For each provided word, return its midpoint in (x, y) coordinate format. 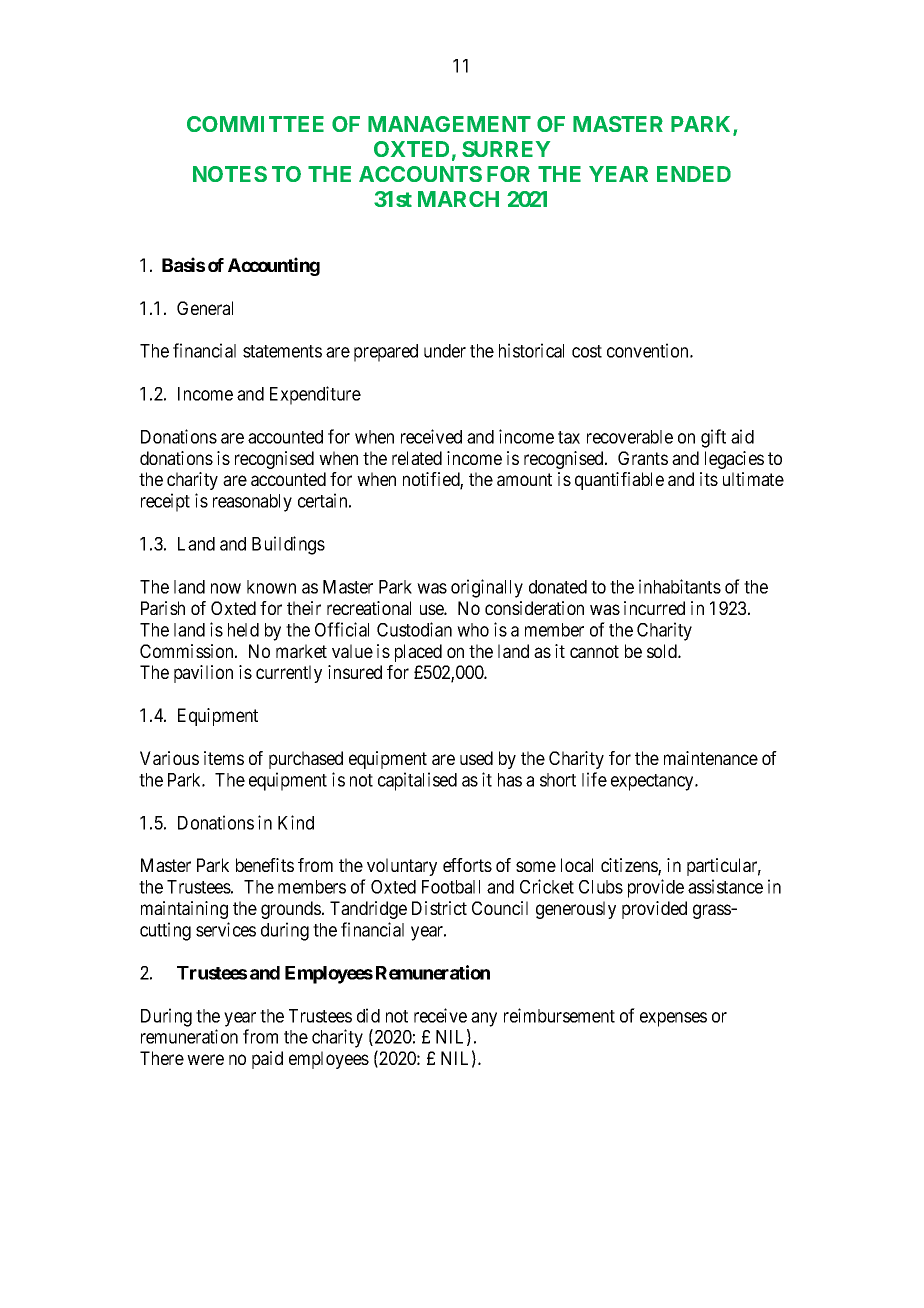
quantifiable (619, 481)
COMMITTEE (255, 124)
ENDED (694, 174)
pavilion (203, 674)
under (445, 351)
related (417, 458)
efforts (467, 865)
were (205, 1059)
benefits (265, 865)
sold (663, 651)
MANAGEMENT (449, 124)
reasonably (252, 503)
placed (418, 653)
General (205, 308)
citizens (630, 866)
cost (587, 351)
